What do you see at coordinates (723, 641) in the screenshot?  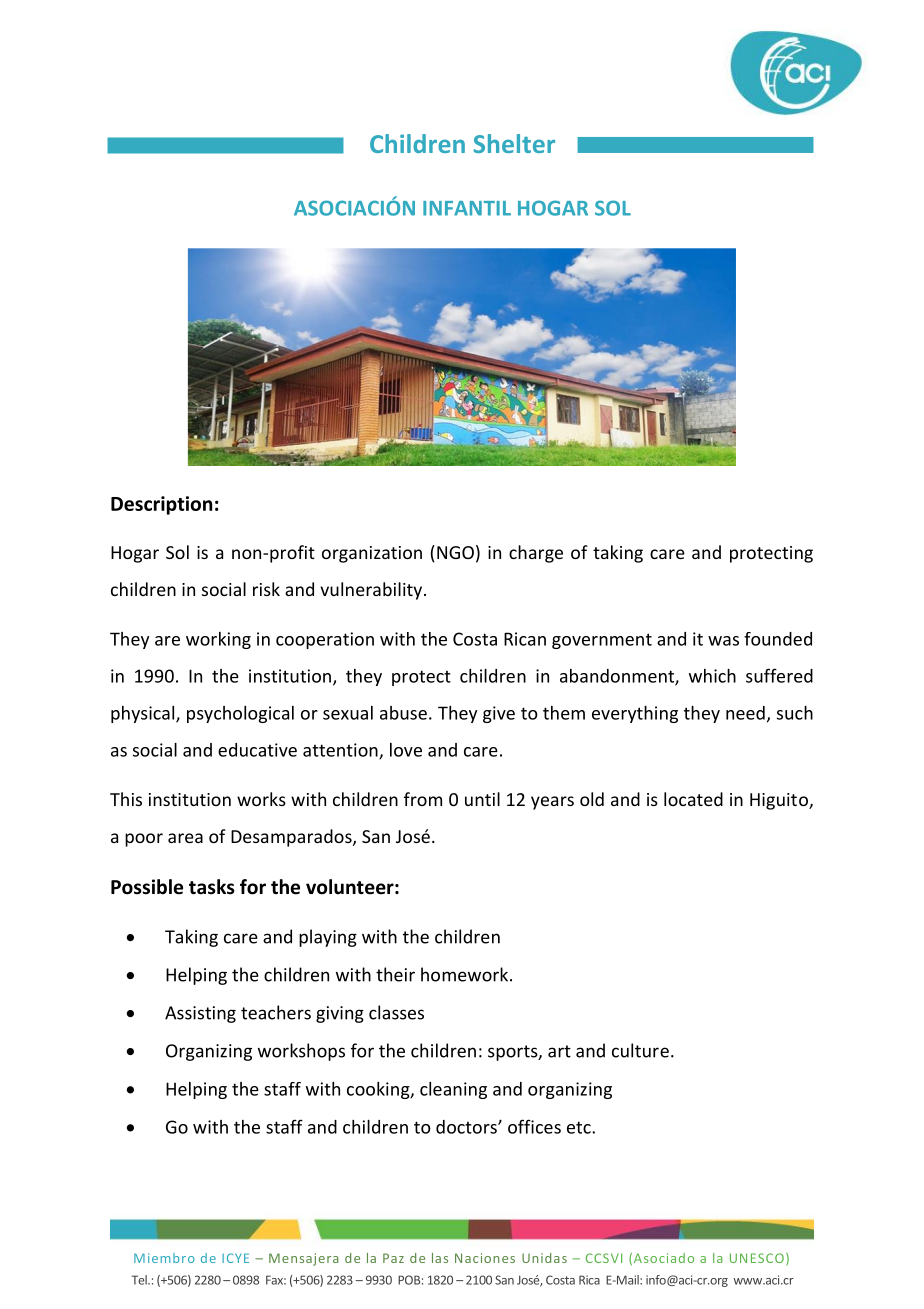 I see `was` at bounding box center [723, 641].
